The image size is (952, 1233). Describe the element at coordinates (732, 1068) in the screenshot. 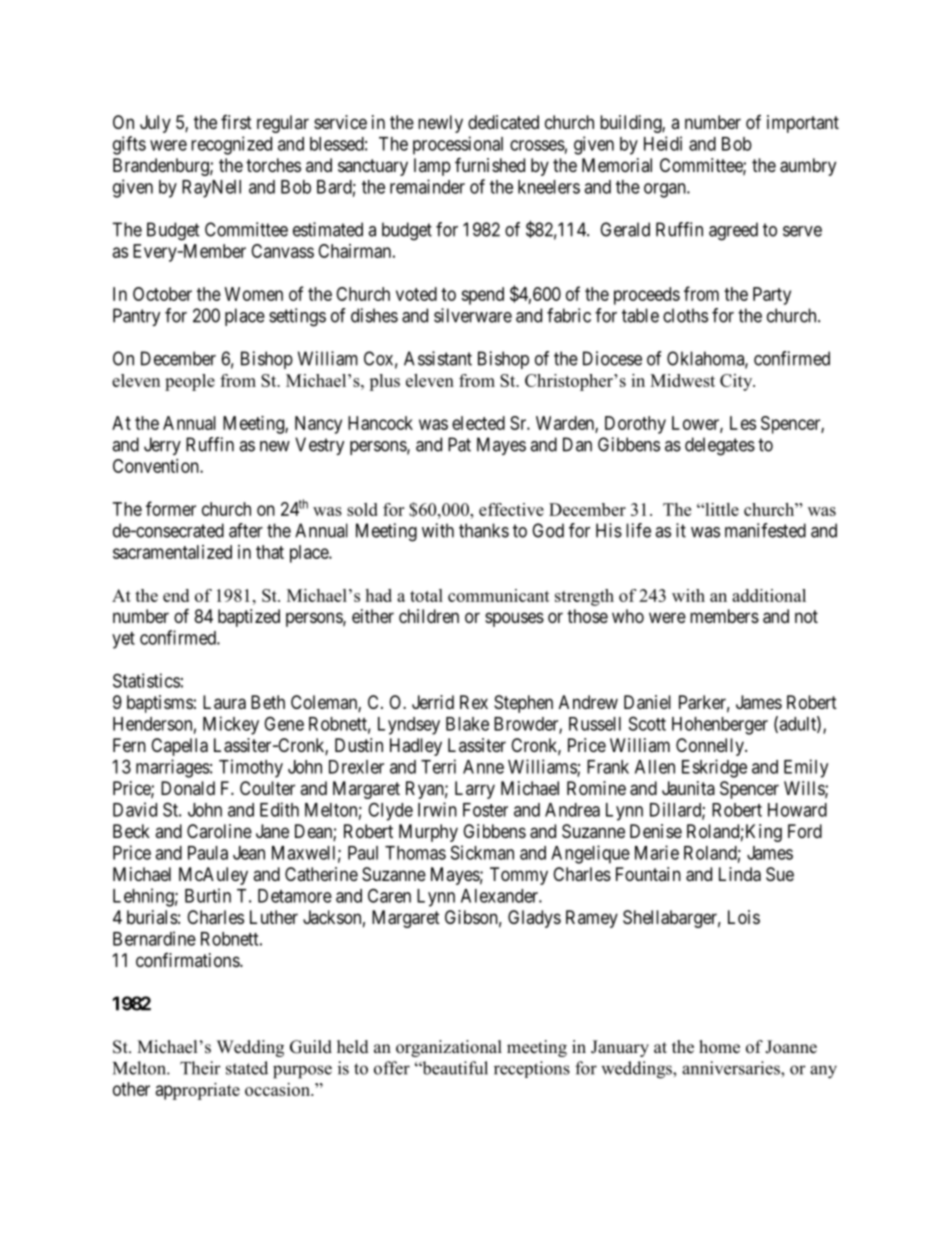

I see `anniversaries` at that location.
